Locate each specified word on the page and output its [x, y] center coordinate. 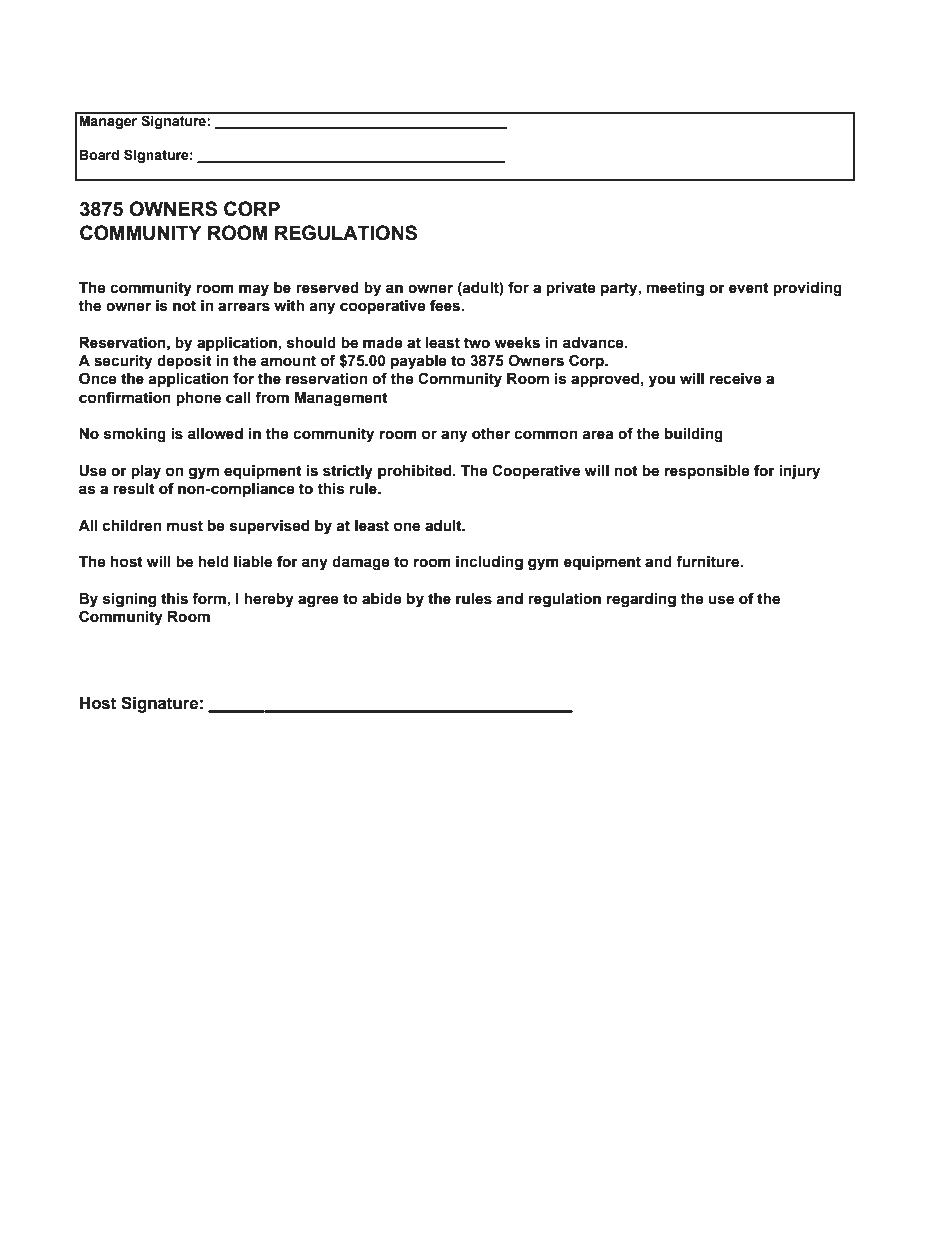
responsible [707, 472]
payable [419, 362]
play [146, 472]
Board [99, 155]
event [749, 288]
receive [736, 379]
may [254, 290]
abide [382, 599]
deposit [184, 362]
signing [129, 600]
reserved [327, 288]
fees [446, 305]
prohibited [416, 472]
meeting [675, 289]
